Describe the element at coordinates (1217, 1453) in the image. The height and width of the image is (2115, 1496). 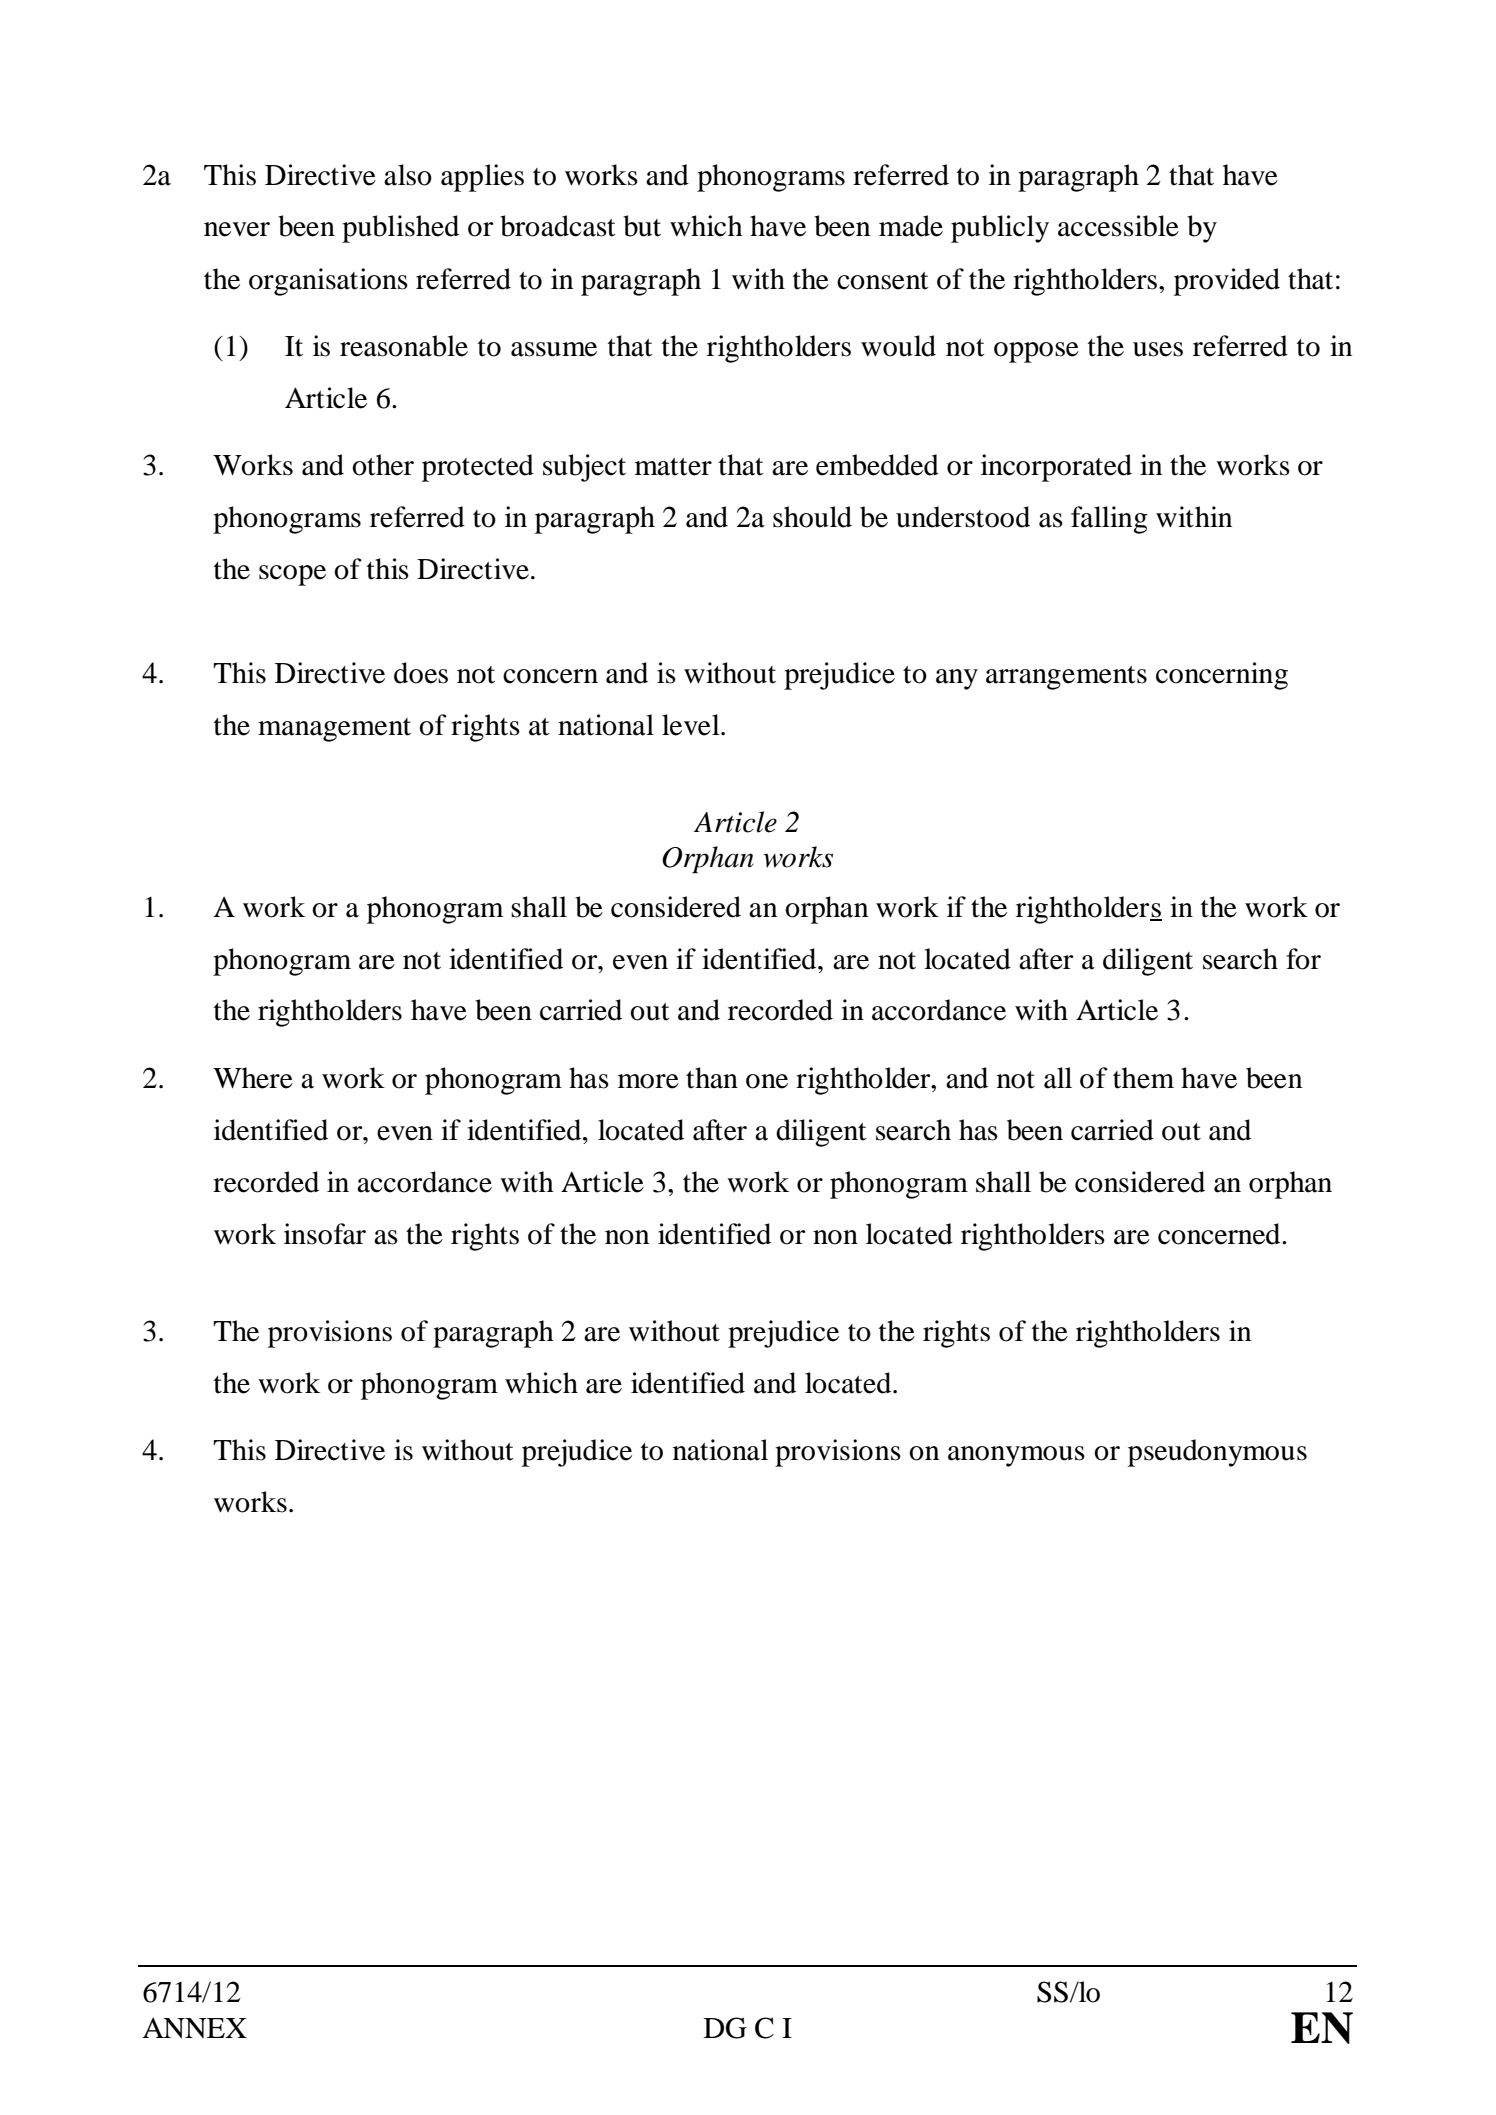
I see `pseudonymous` at that location.
